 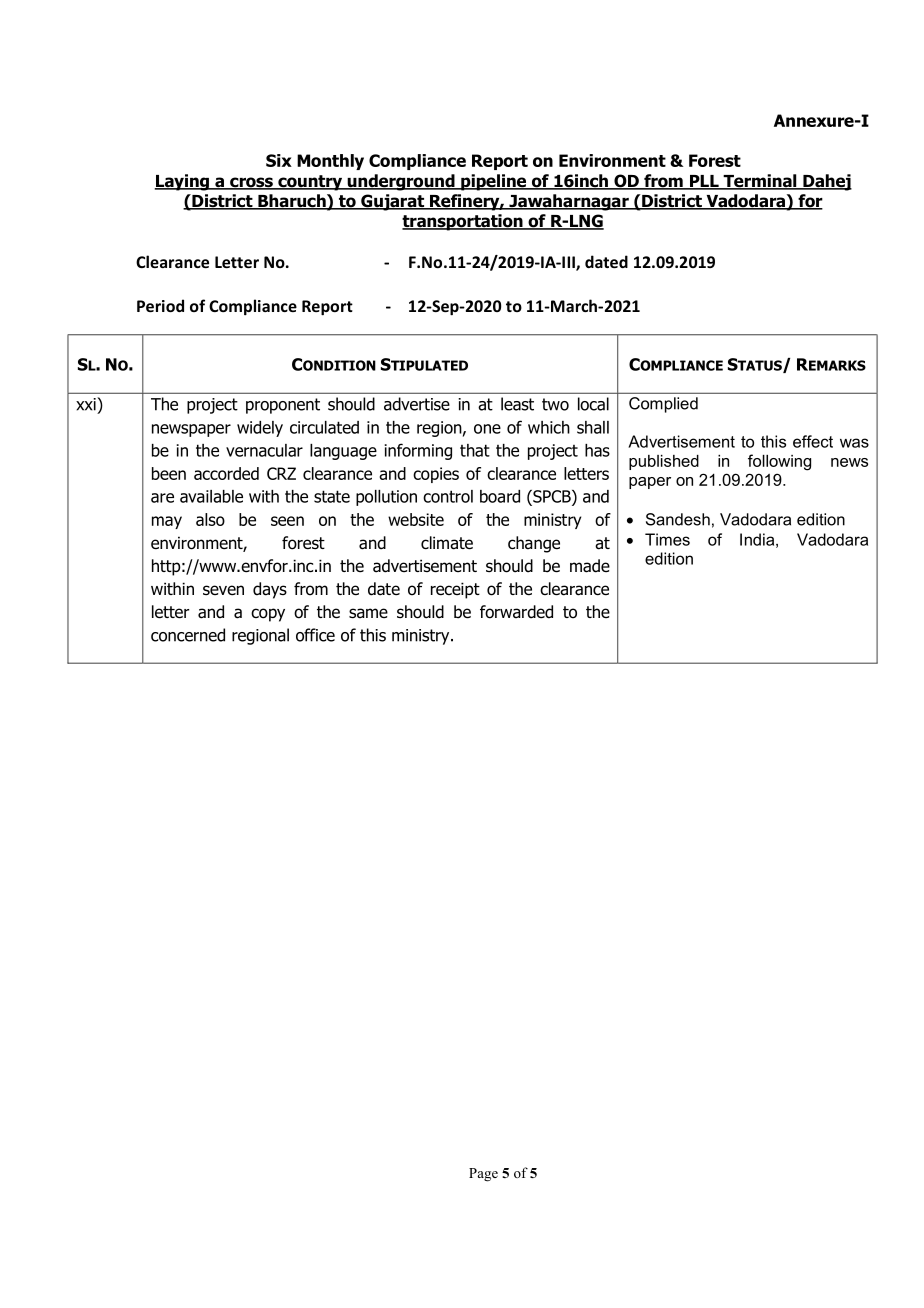 What do you see at coordinates (760, 182) in the screenshot?
I see `Terminal` at bounding box center [760, 182].
